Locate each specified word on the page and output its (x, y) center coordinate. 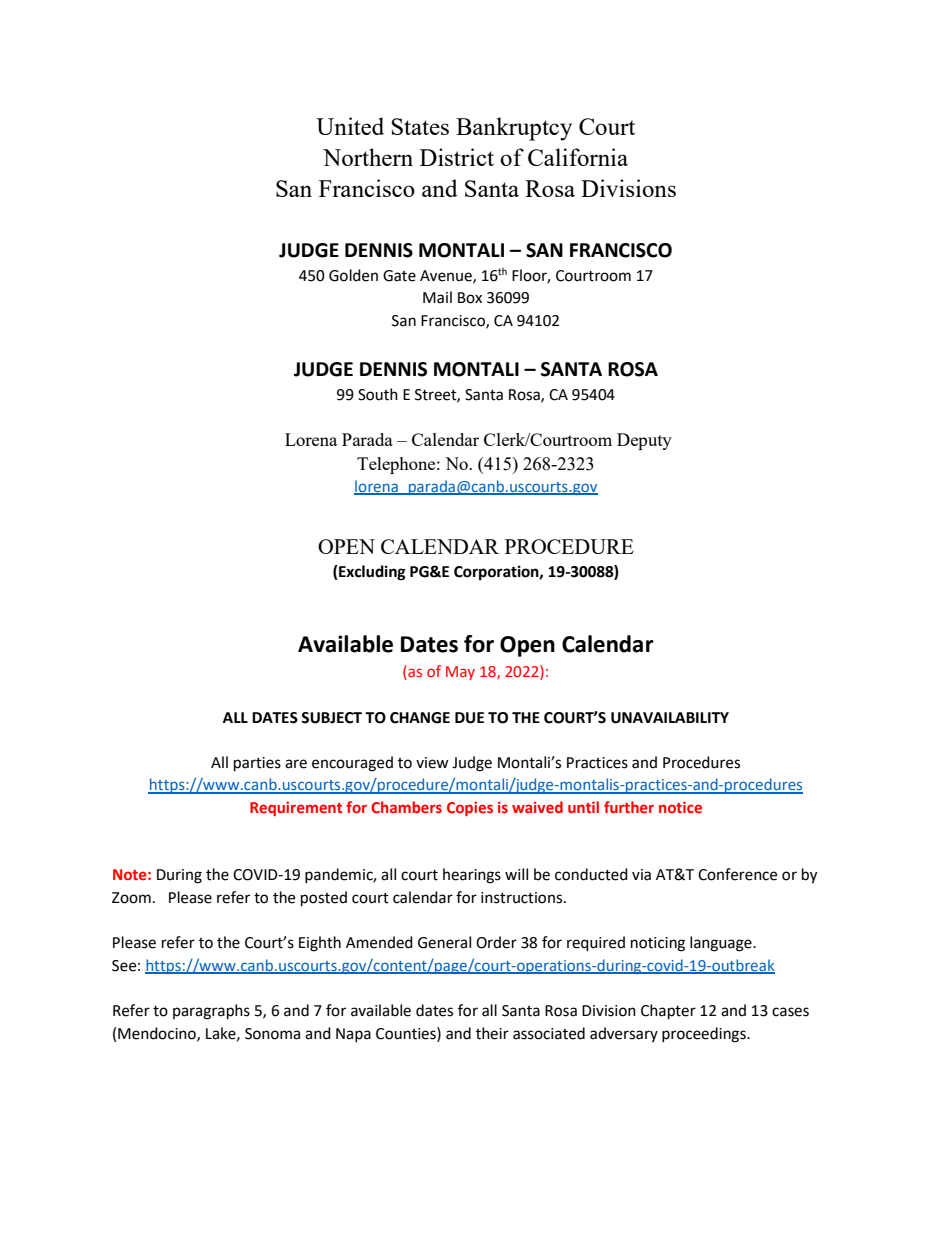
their (492, 1033)
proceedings (705, 1035)
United (350, 126)
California (578, 157)
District (457, 157)
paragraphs (211, 1012)
